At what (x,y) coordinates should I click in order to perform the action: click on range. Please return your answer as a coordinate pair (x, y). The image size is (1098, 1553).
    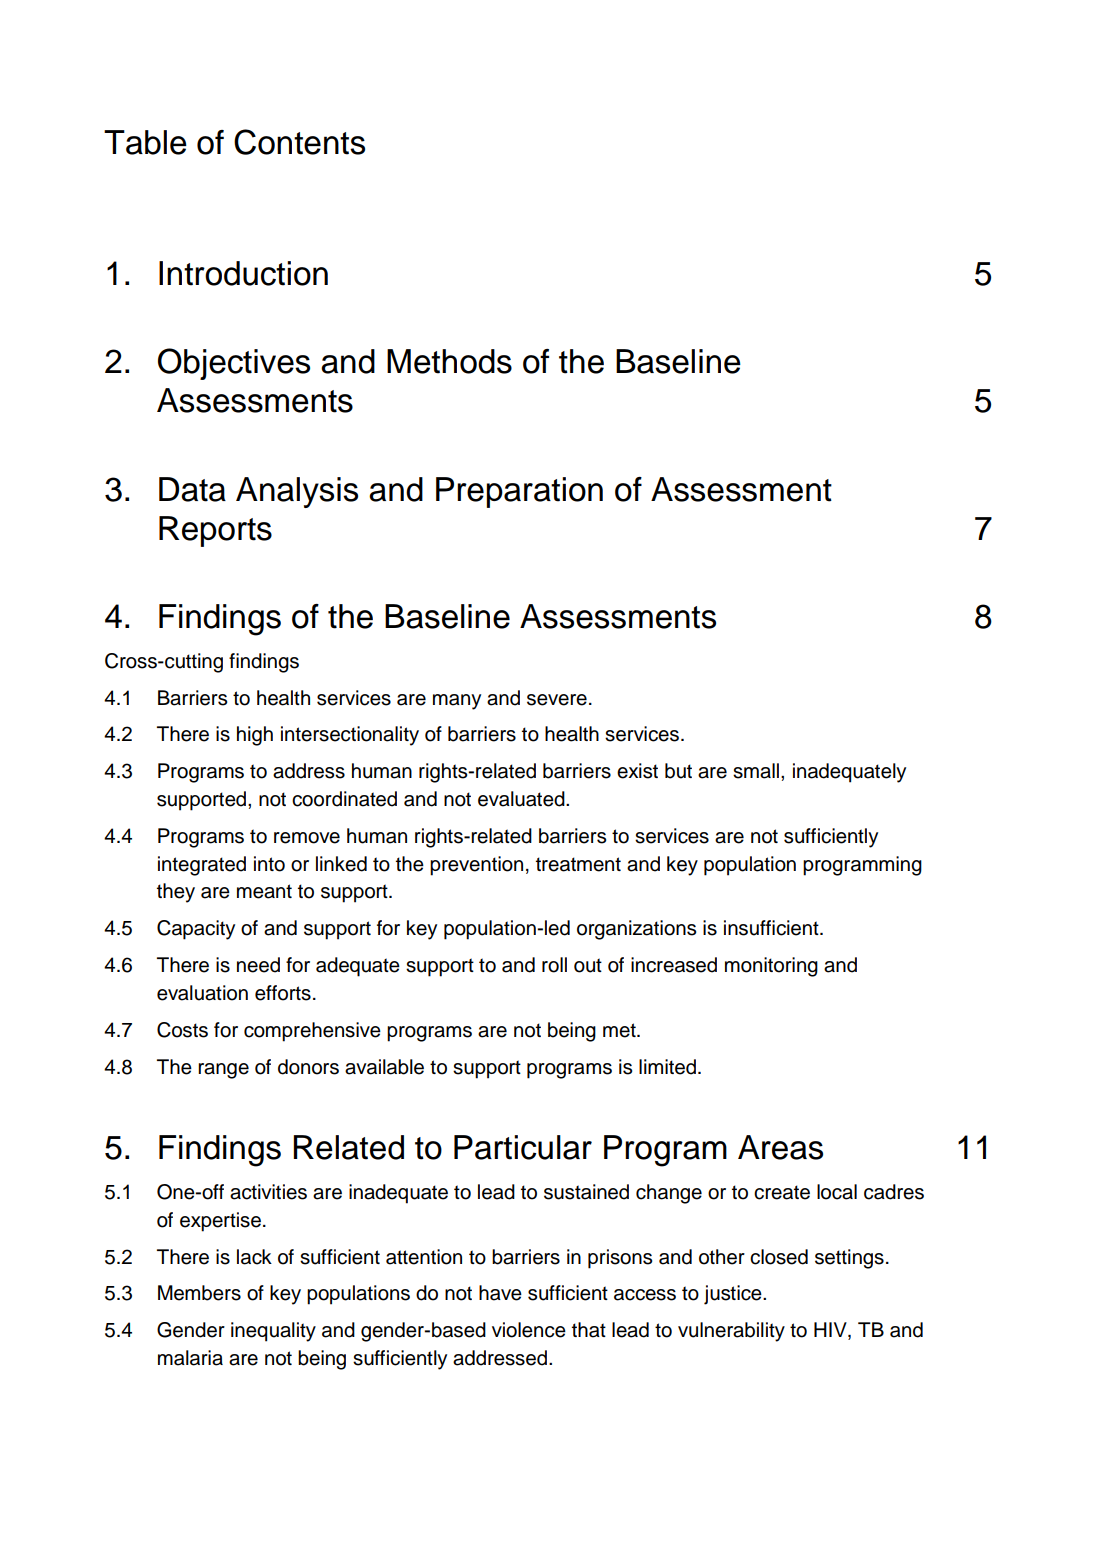
    Looking at the image, I should click on (223, 1071).
